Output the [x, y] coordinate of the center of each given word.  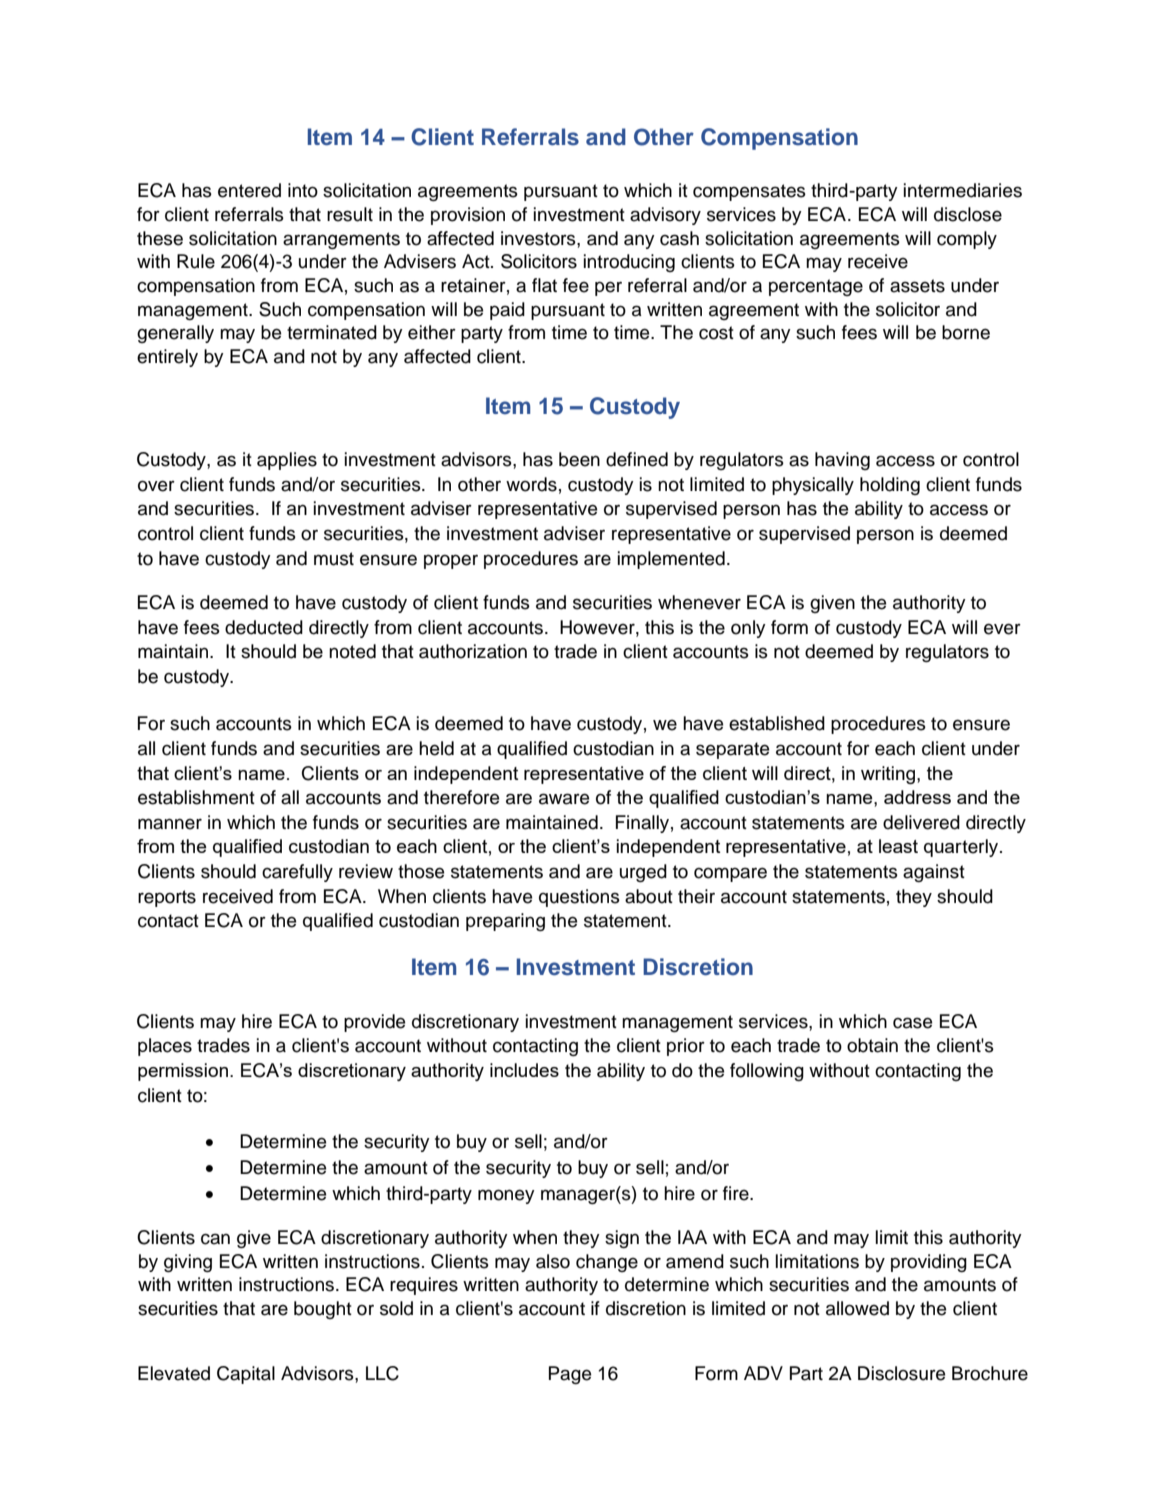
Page [570, 1375]
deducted [264, 627]
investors [539, 238]
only [748, 629]
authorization [473, 651]
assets [917, 286]
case [912, 1023]
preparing [505, 922]
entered [249, 190]
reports [167, 898]
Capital [246, 1375]
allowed [857, 1308]
